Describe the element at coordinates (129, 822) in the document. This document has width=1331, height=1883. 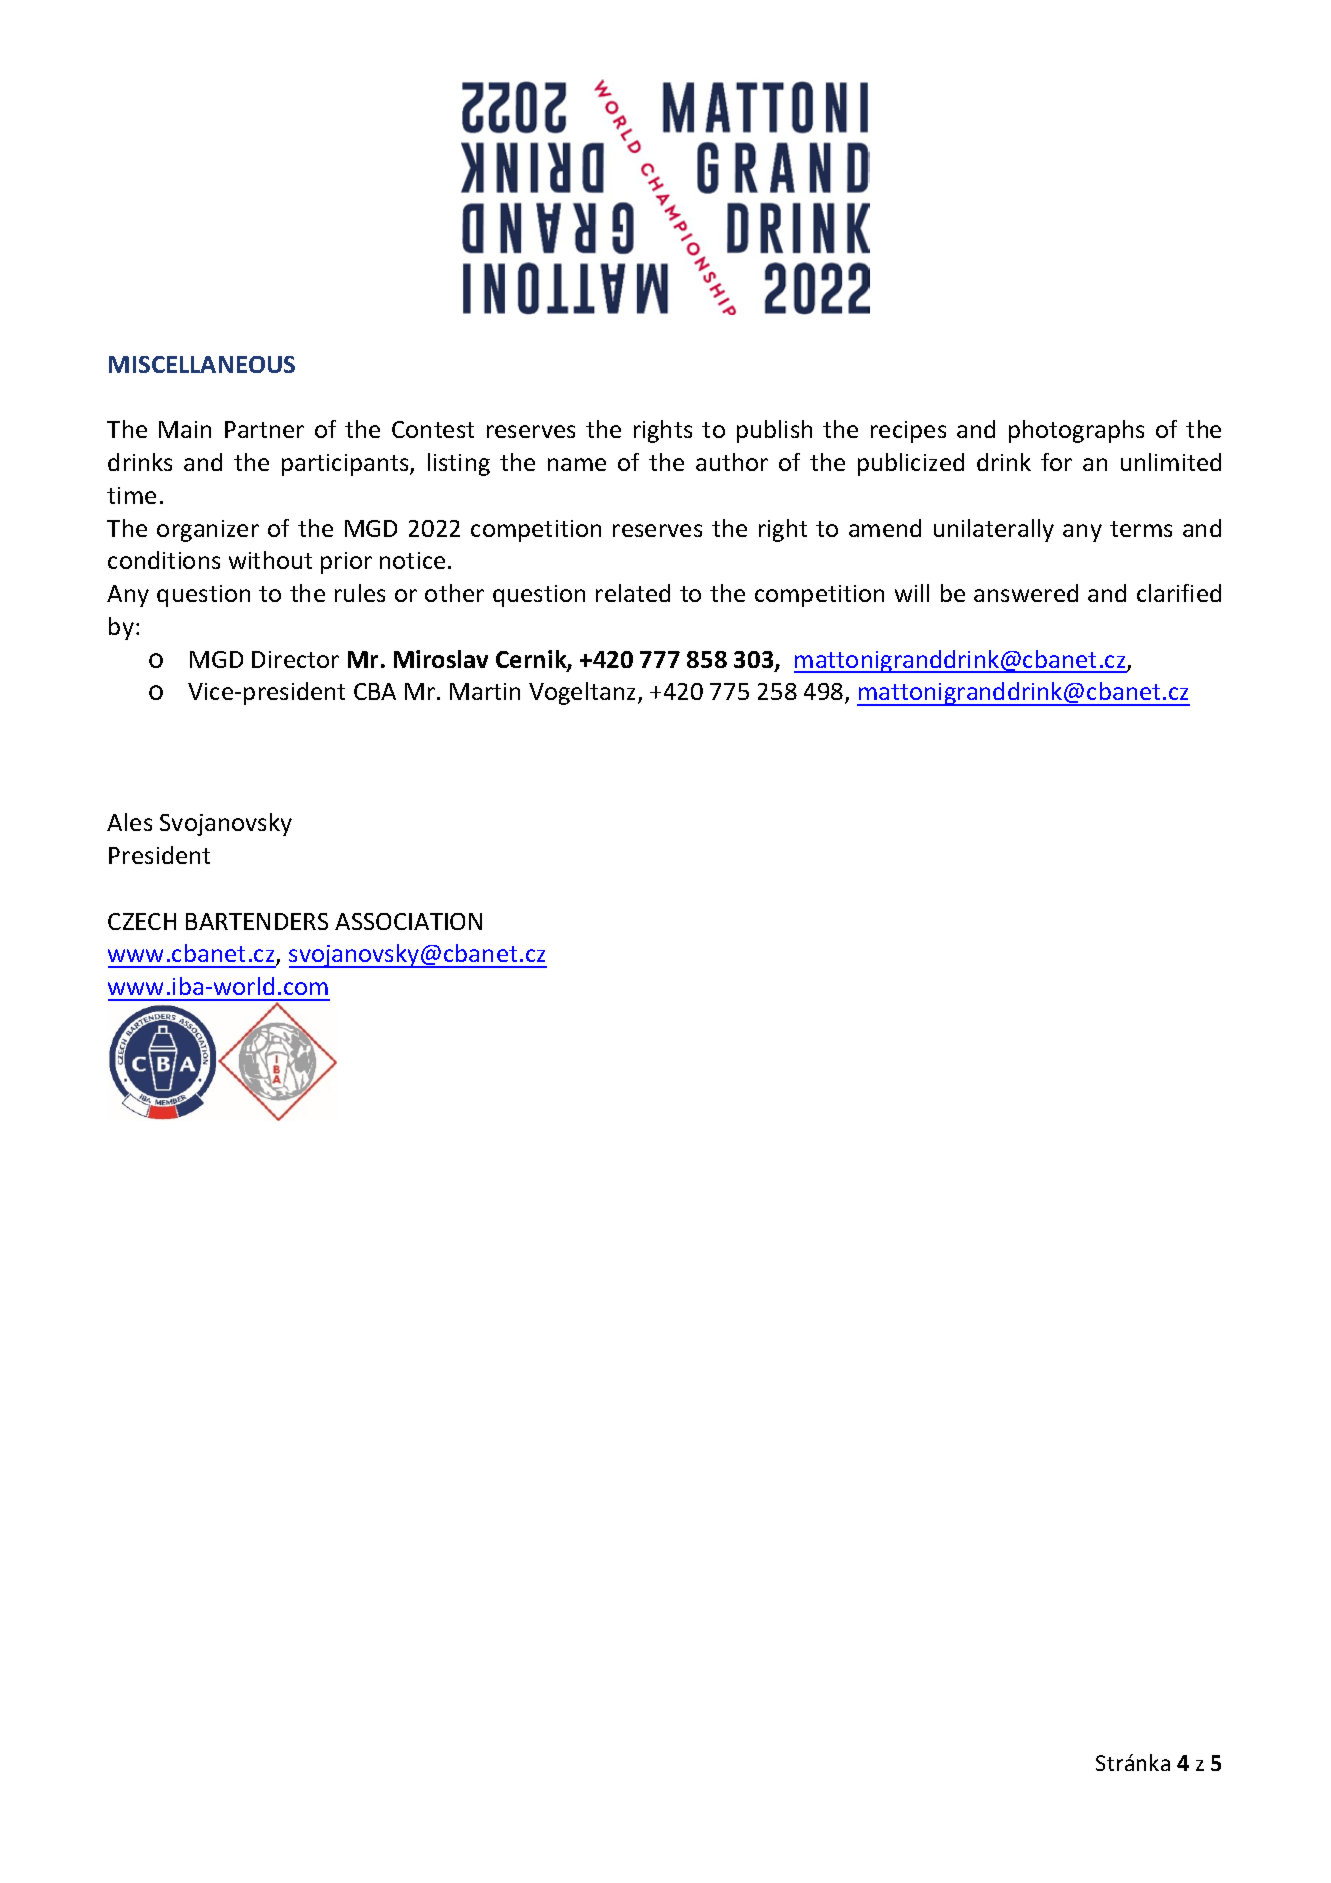
I see `Ales` at that location.
